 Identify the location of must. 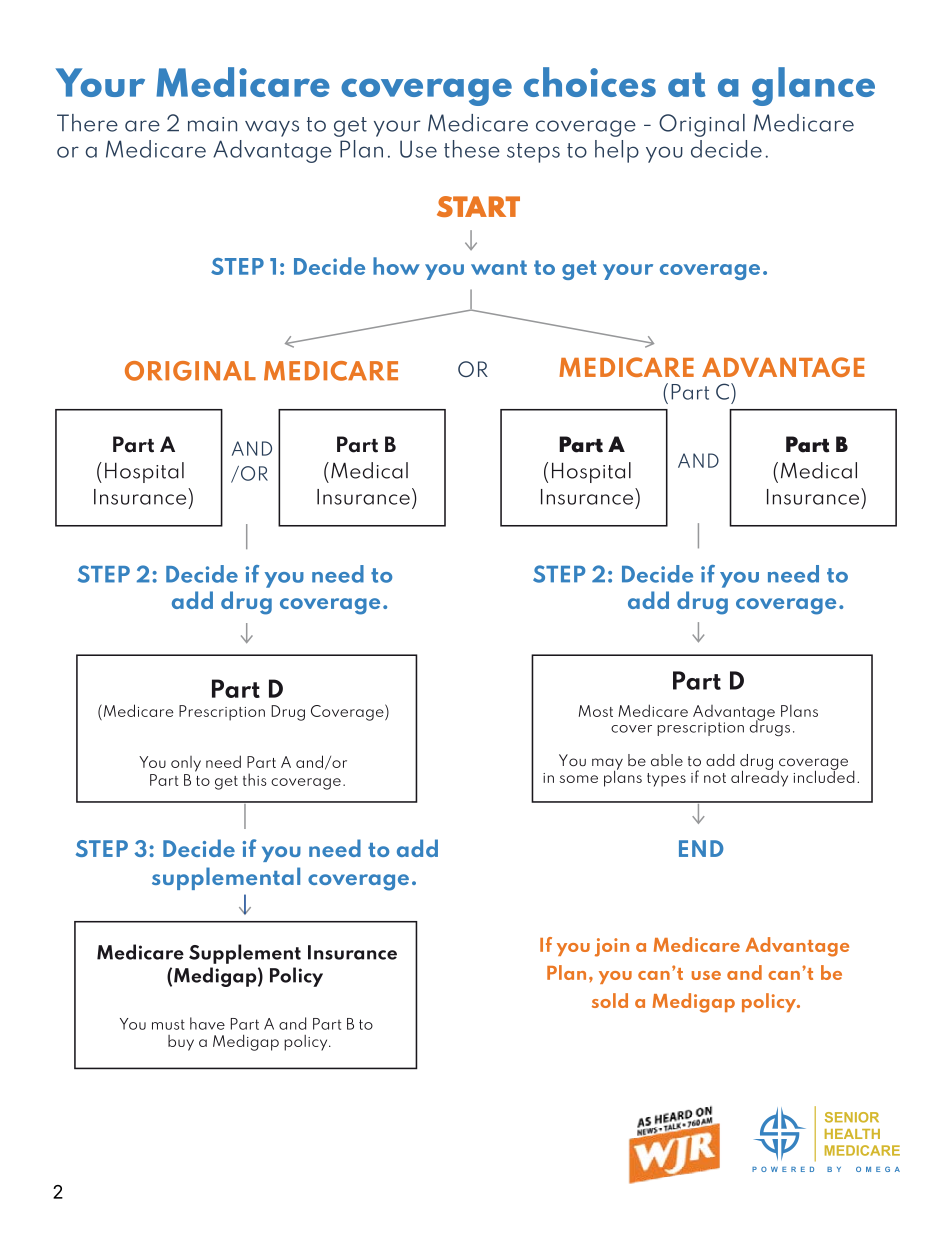
(168, 1024).
